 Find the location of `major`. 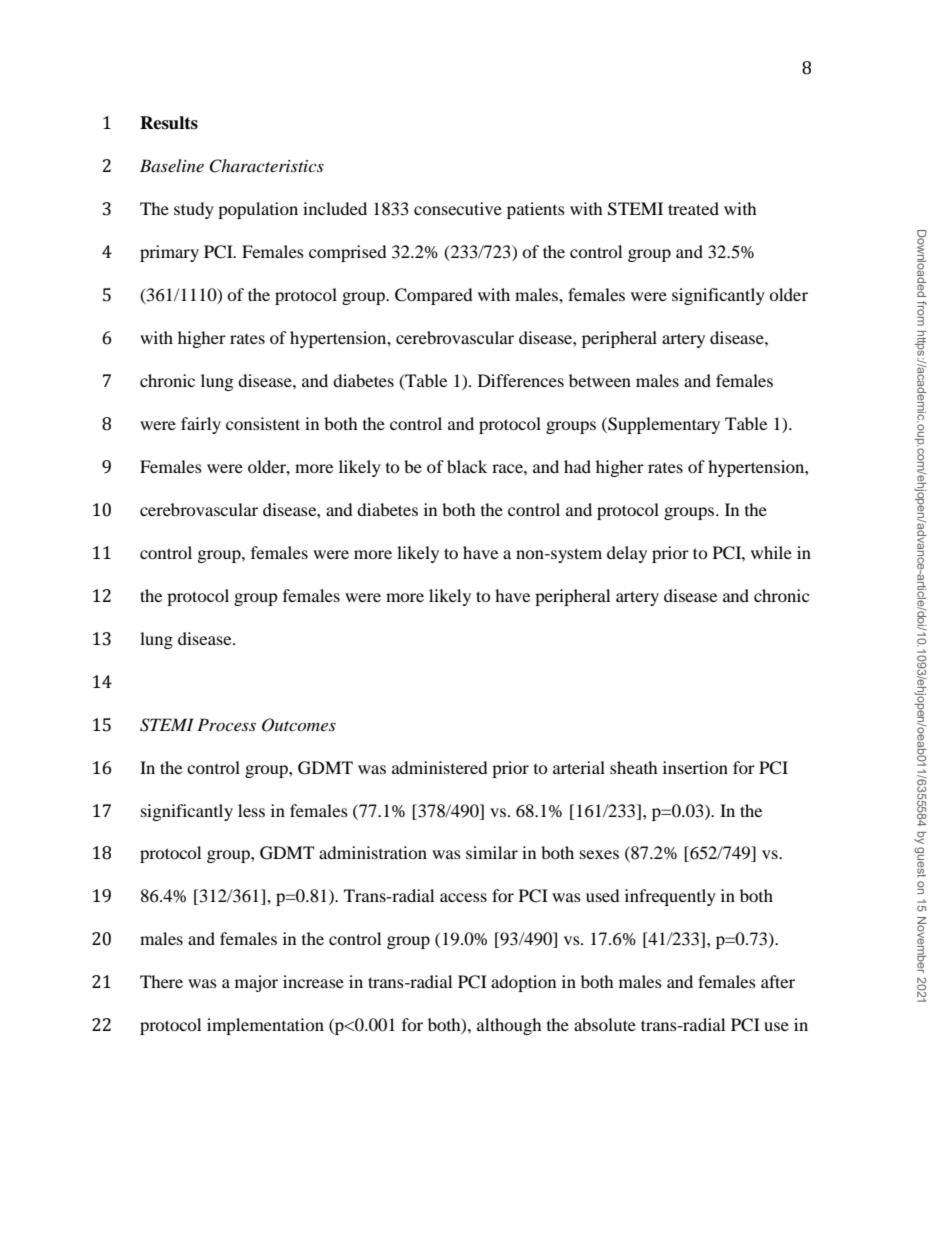

major is located at coordinates (256, 983).
